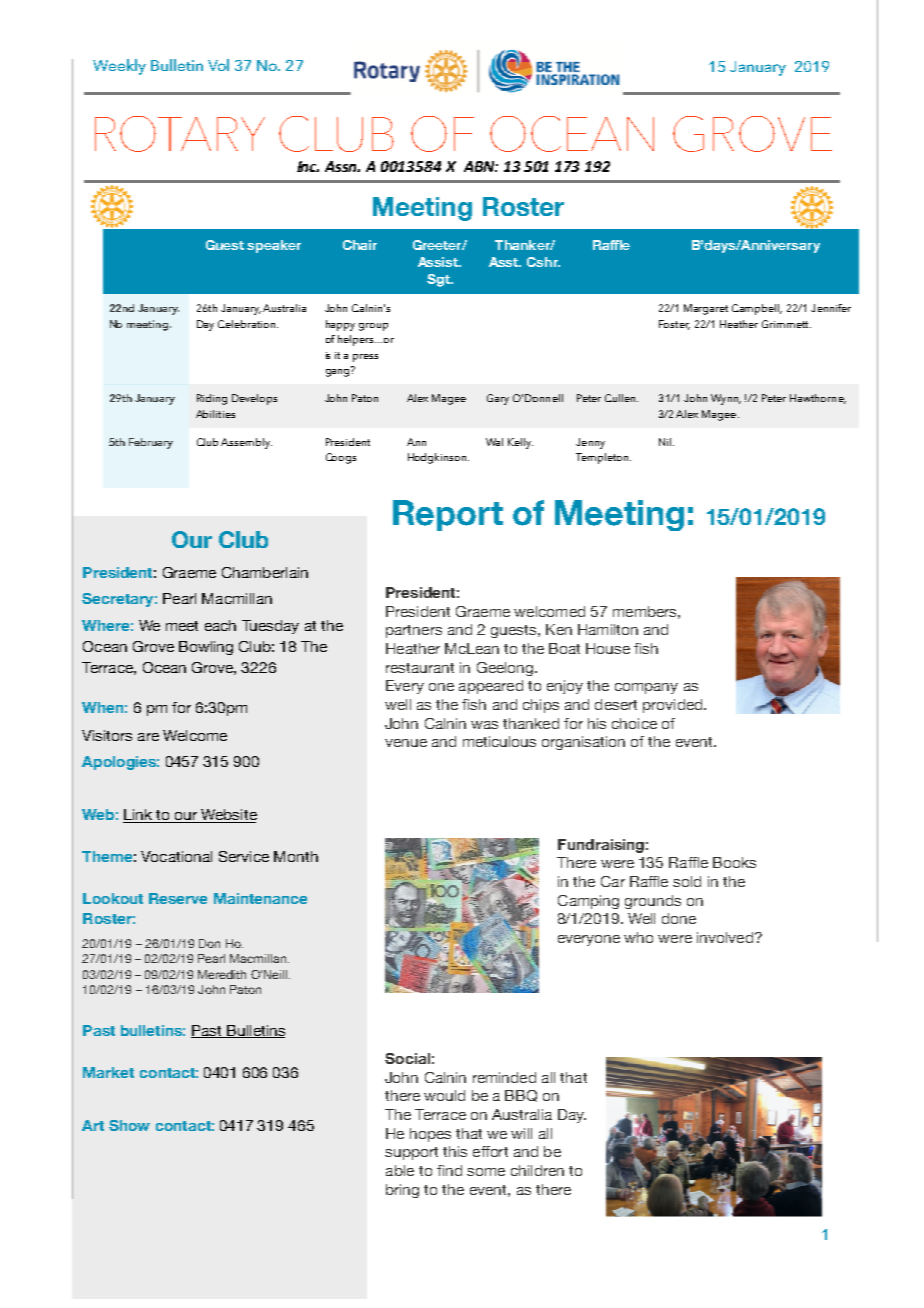 This document has height=1308, width=924. What do you see at coordinates (248, 324) in the document?
I see `Celebration` at bounding box center [248, 324].
